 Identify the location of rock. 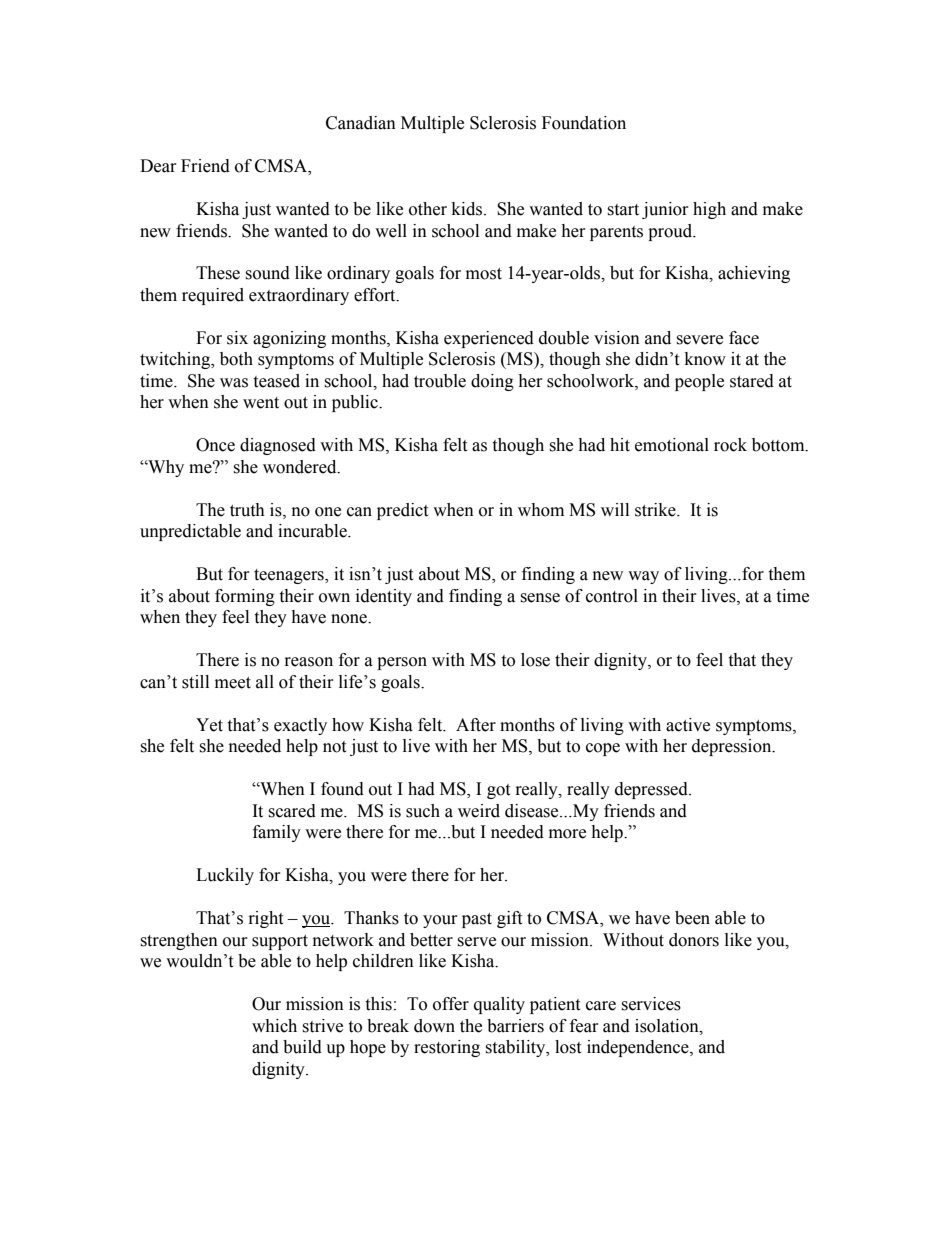
(730, 445).
